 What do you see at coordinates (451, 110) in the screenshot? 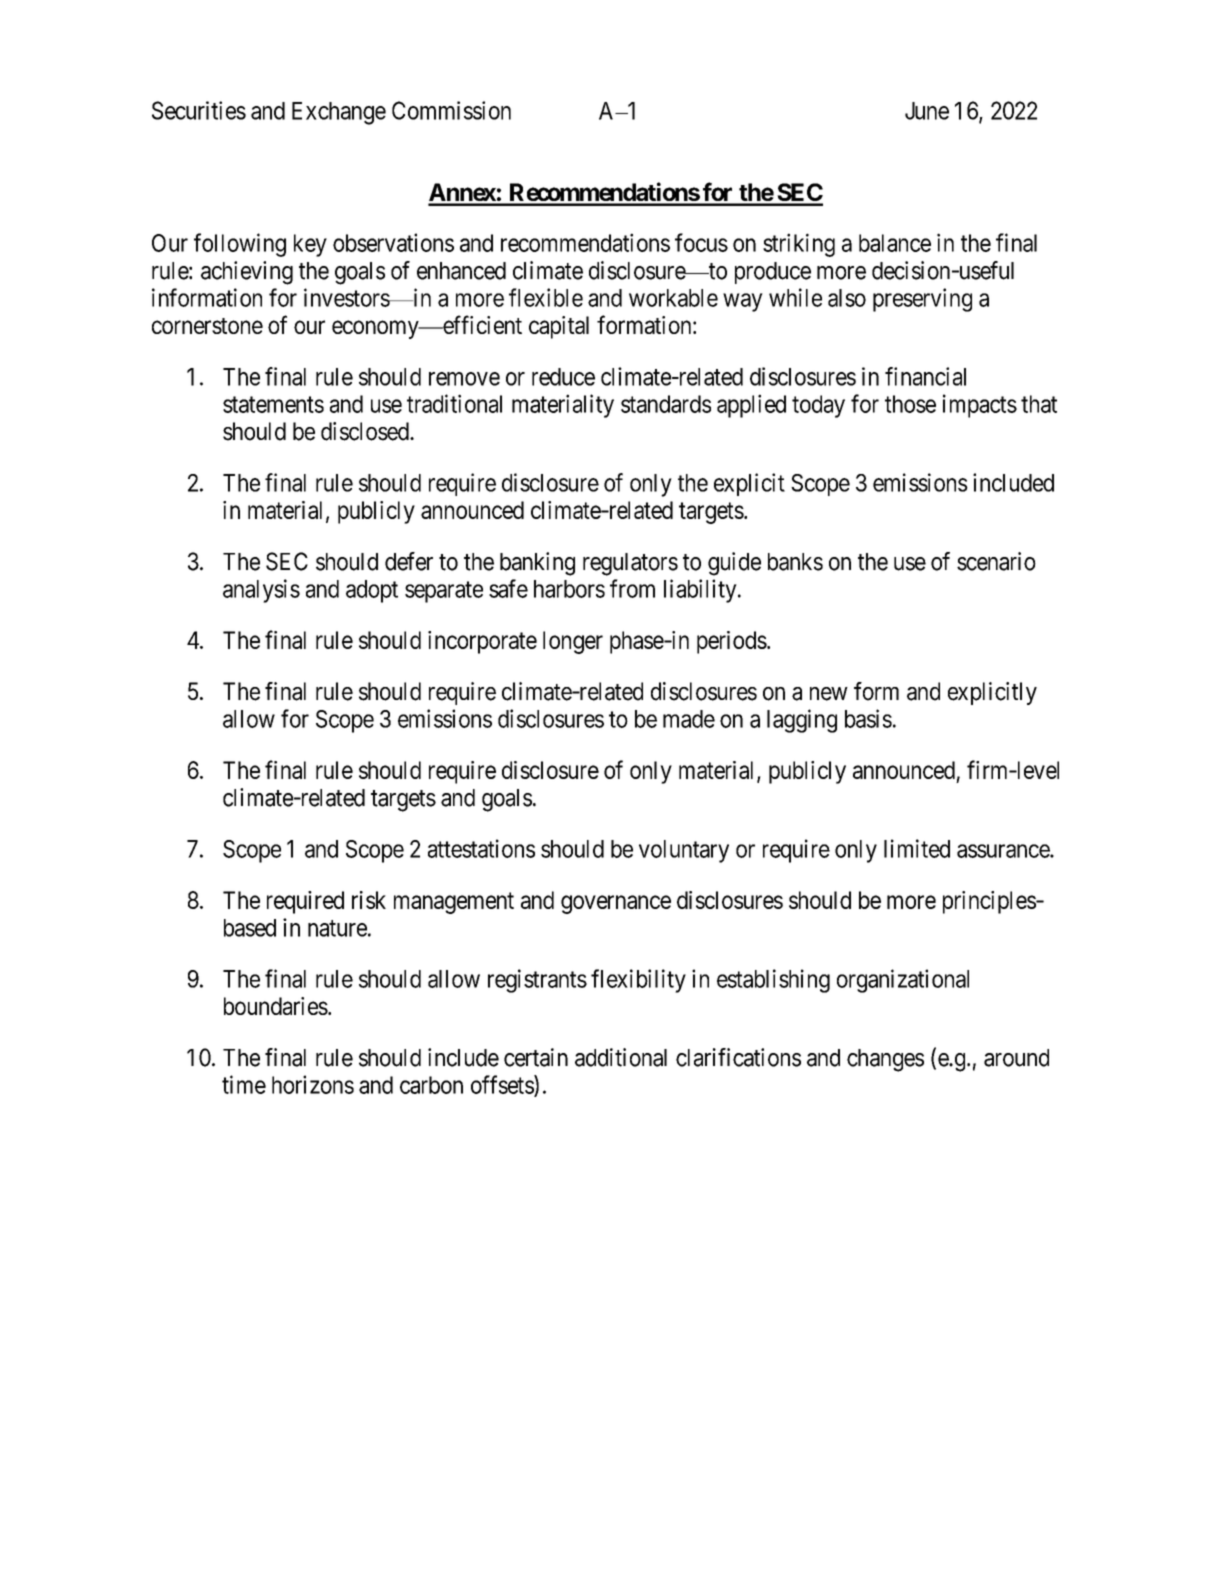
I see `Commission` at bounding box center [451, 110].
